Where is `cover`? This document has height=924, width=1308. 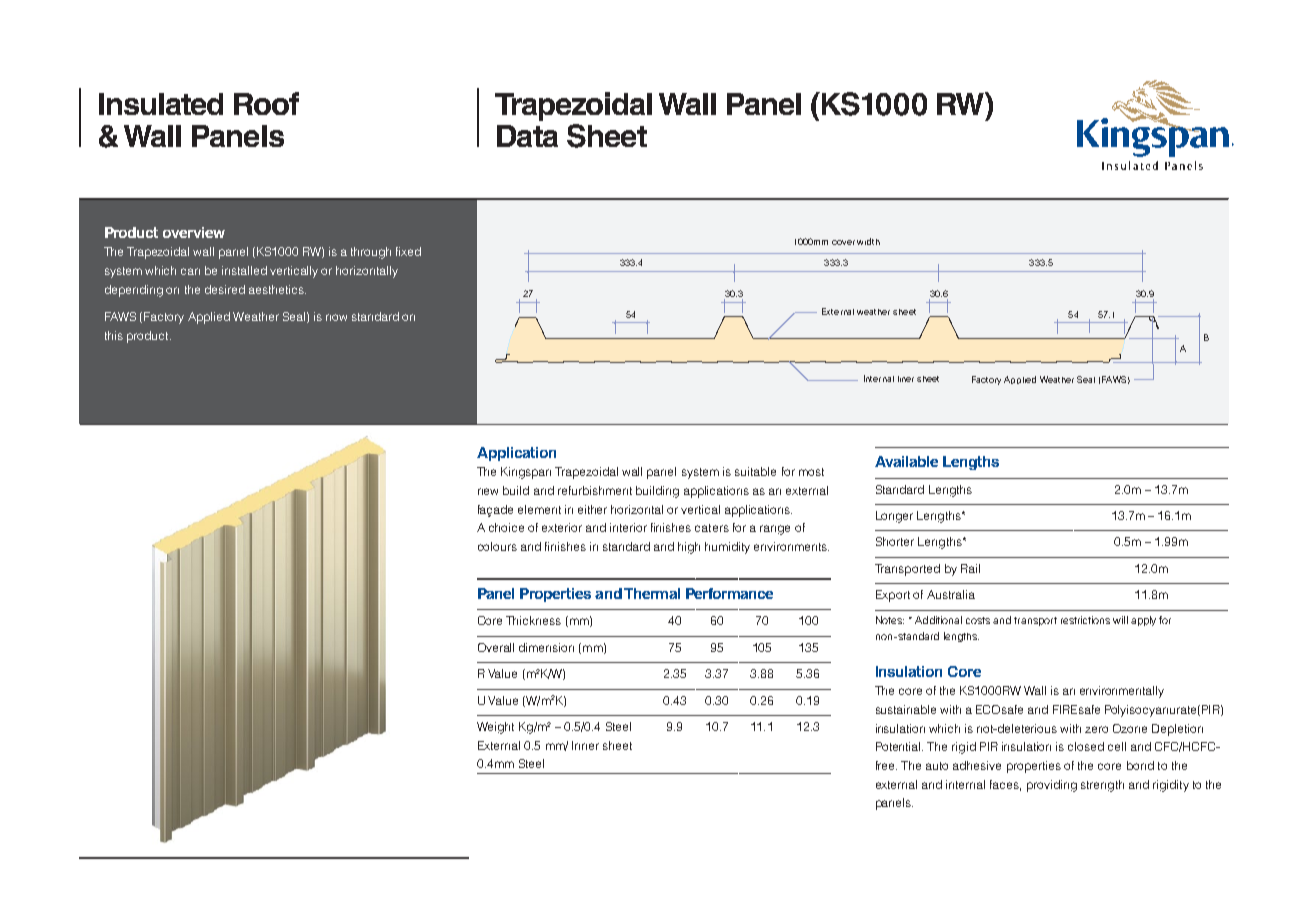 cover is located at coordinates (843, 242).
